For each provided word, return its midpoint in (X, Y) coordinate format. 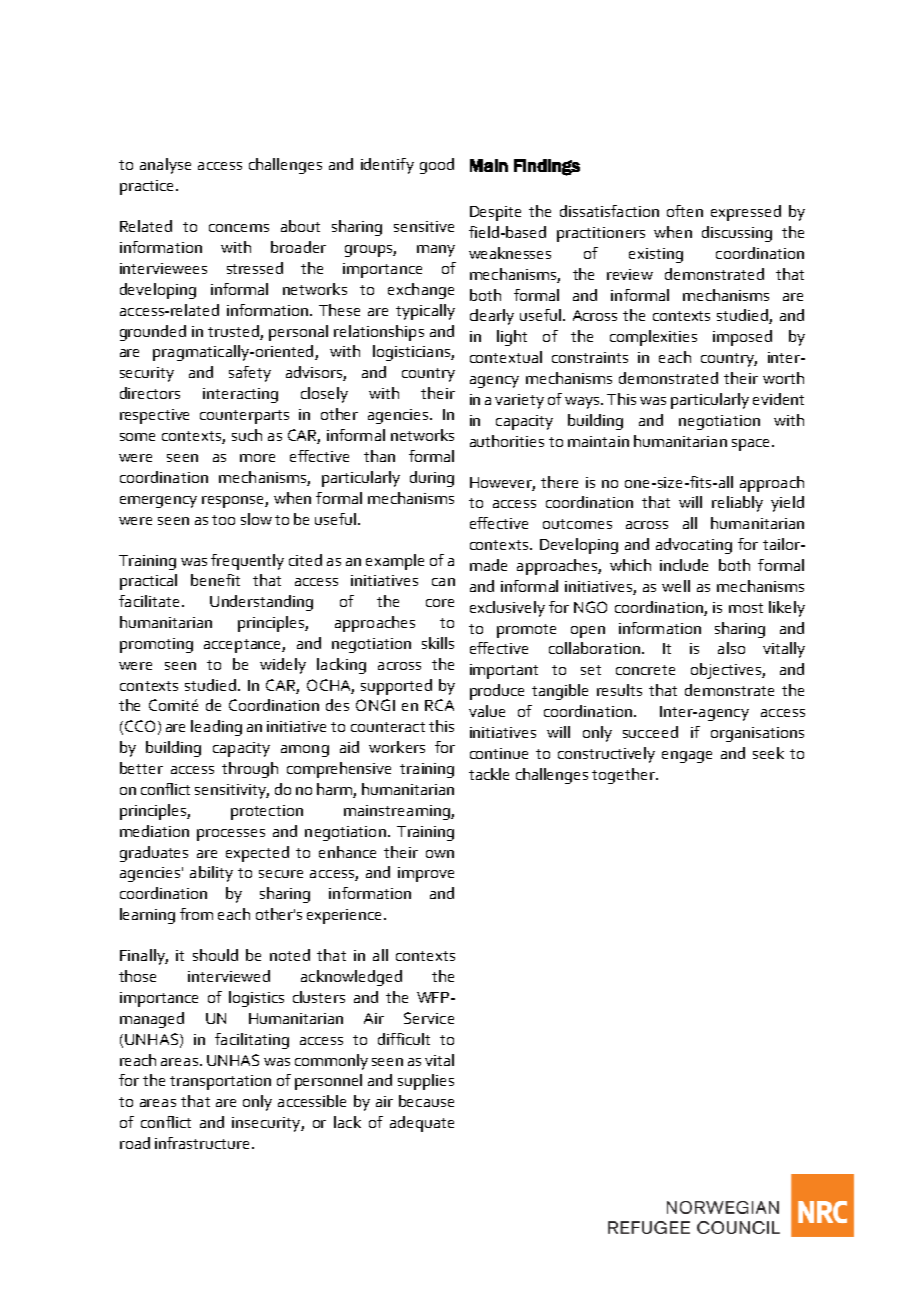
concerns (239, 228)
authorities (507, 441)
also (731, 648)
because (426, 1101)
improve (426, 874)
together (624, 776)
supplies (426, 1082)
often (685, 211)
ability (211, 874)
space (752, 445)
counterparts (244, 417)
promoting (156, 645)
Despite (495, 213)
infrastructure (204, 1143)
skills (438, 643)
